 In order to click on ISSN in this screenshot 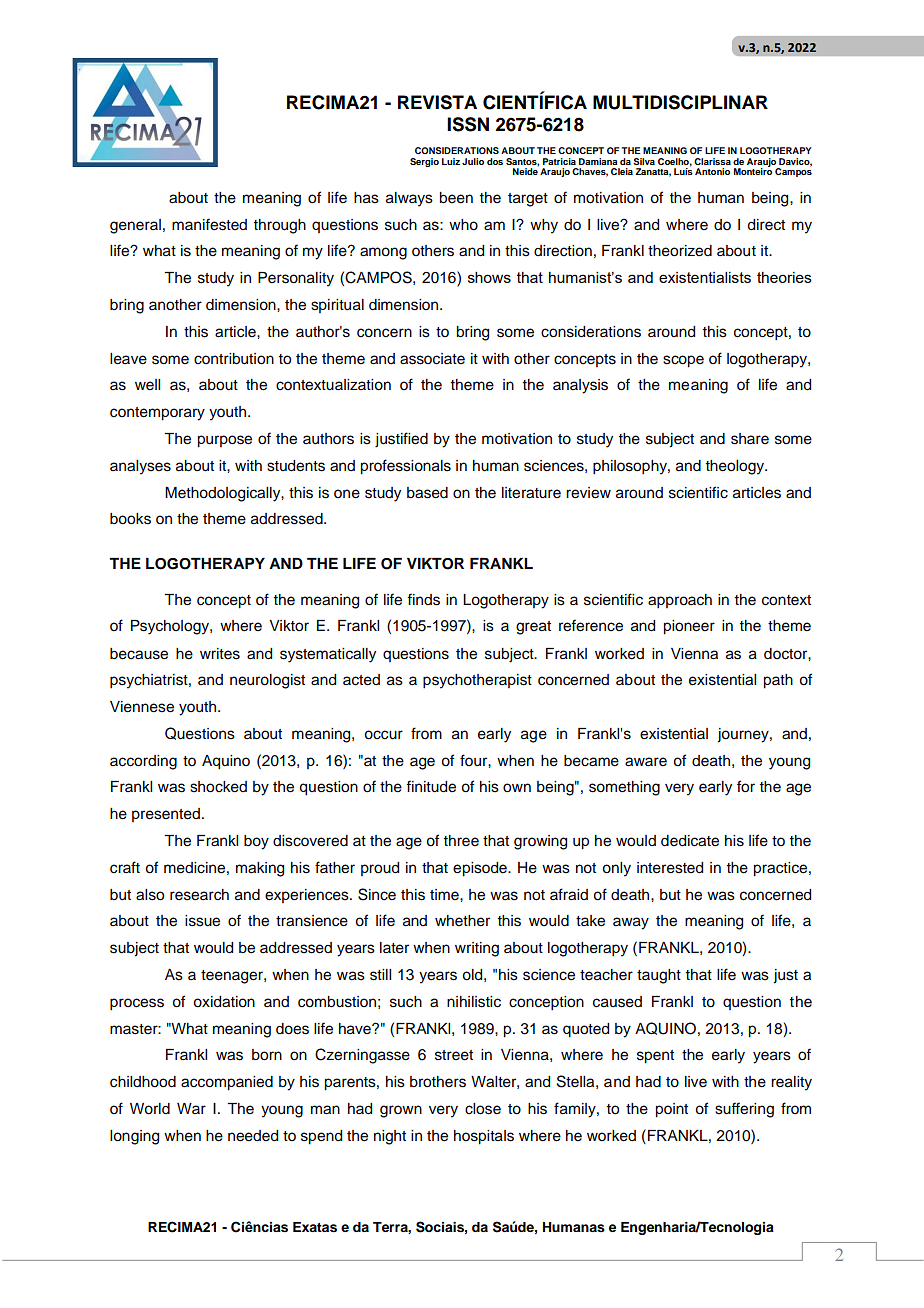, I will do `click(468, 124)`.
